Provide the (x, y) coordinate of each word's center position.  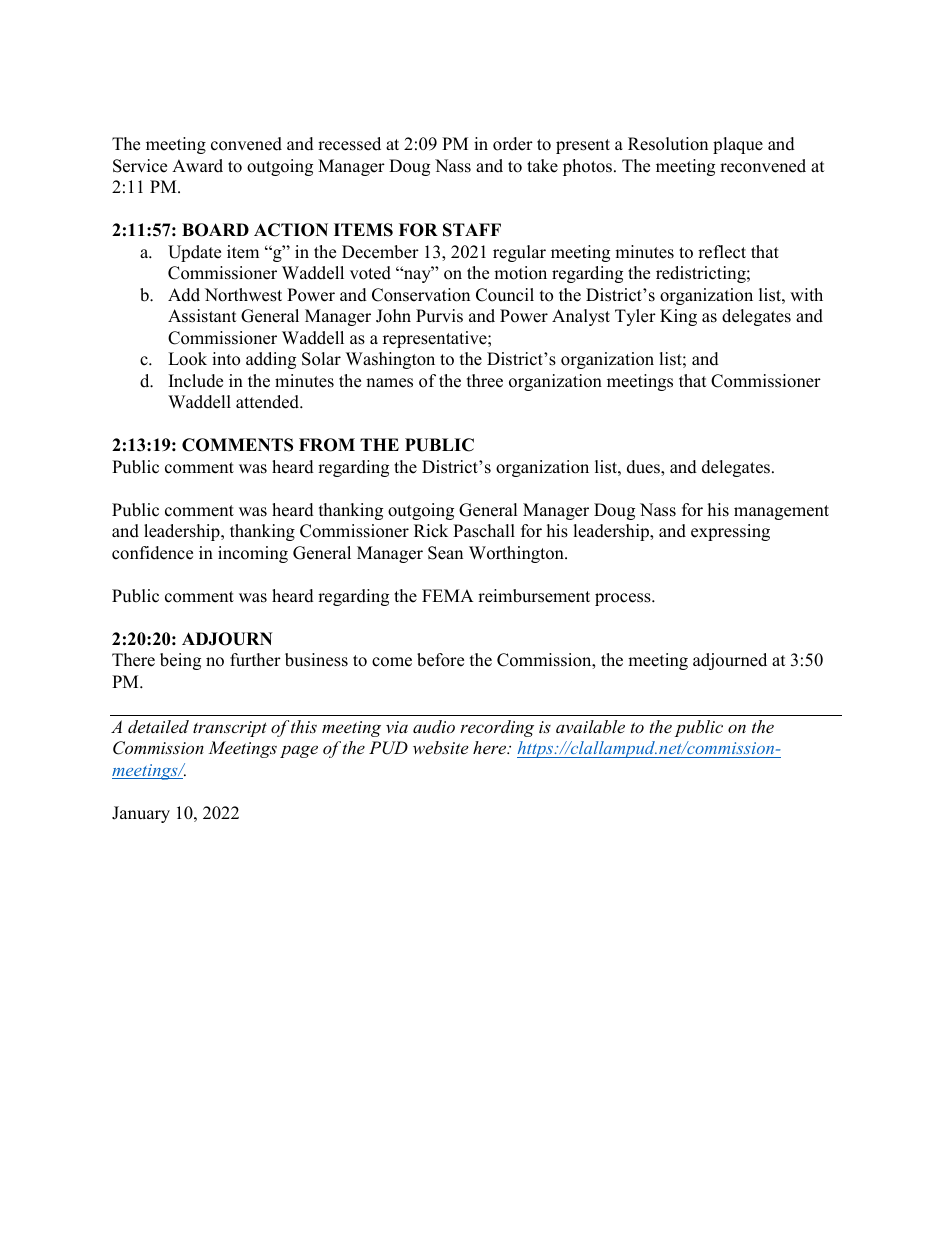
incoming (253, 554)
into (226, 359)
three (485, 381)
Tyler (635, 317)
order (513, 144)
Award (197, 166)
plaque (738, 145)
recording (497, 728)
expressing (730, 532)
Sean (445, 553)
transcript (230, 729)
